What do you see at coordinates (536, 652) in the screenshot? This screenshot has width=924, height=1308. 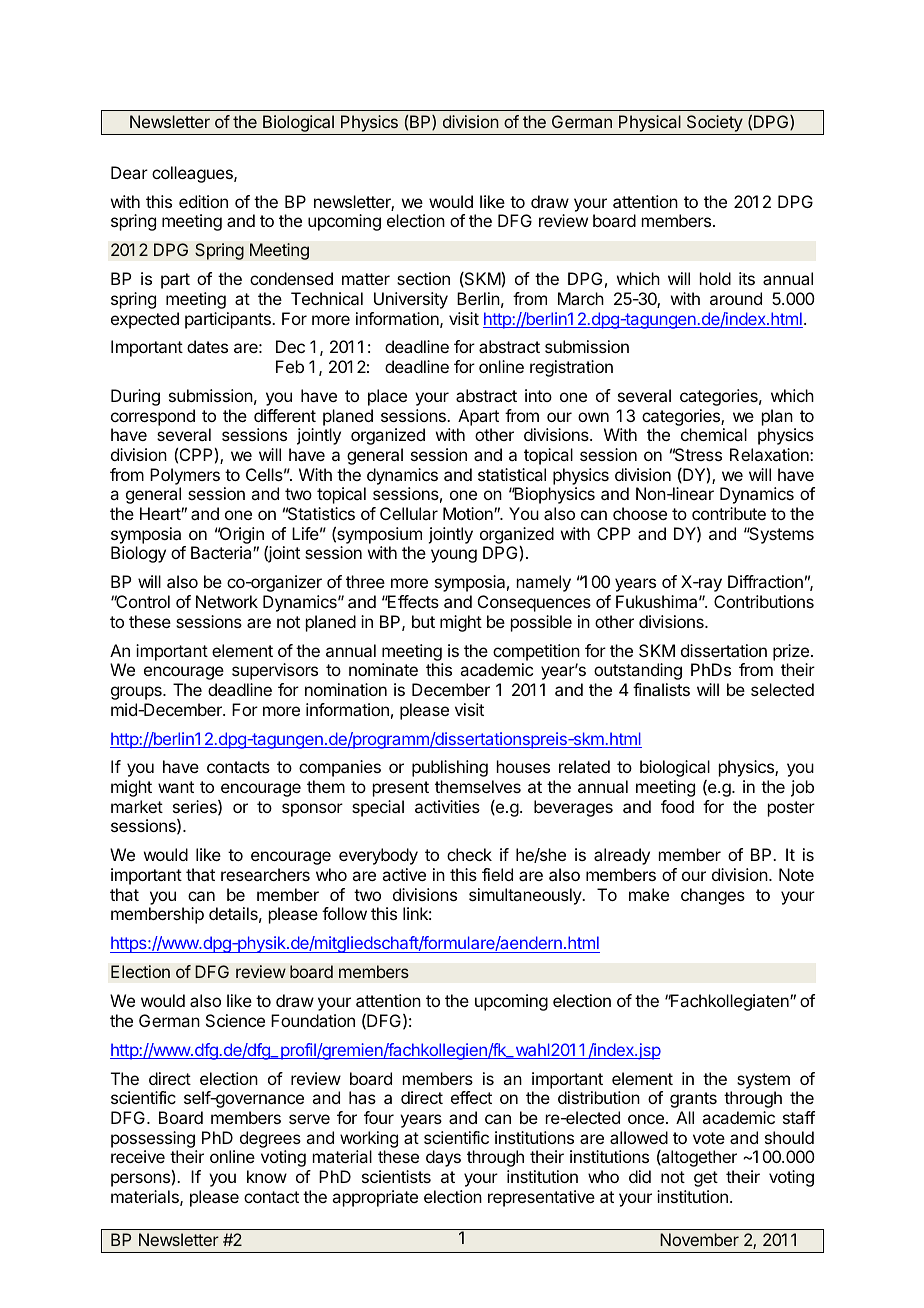 I see `competition` at bounding box center [536, 652].
